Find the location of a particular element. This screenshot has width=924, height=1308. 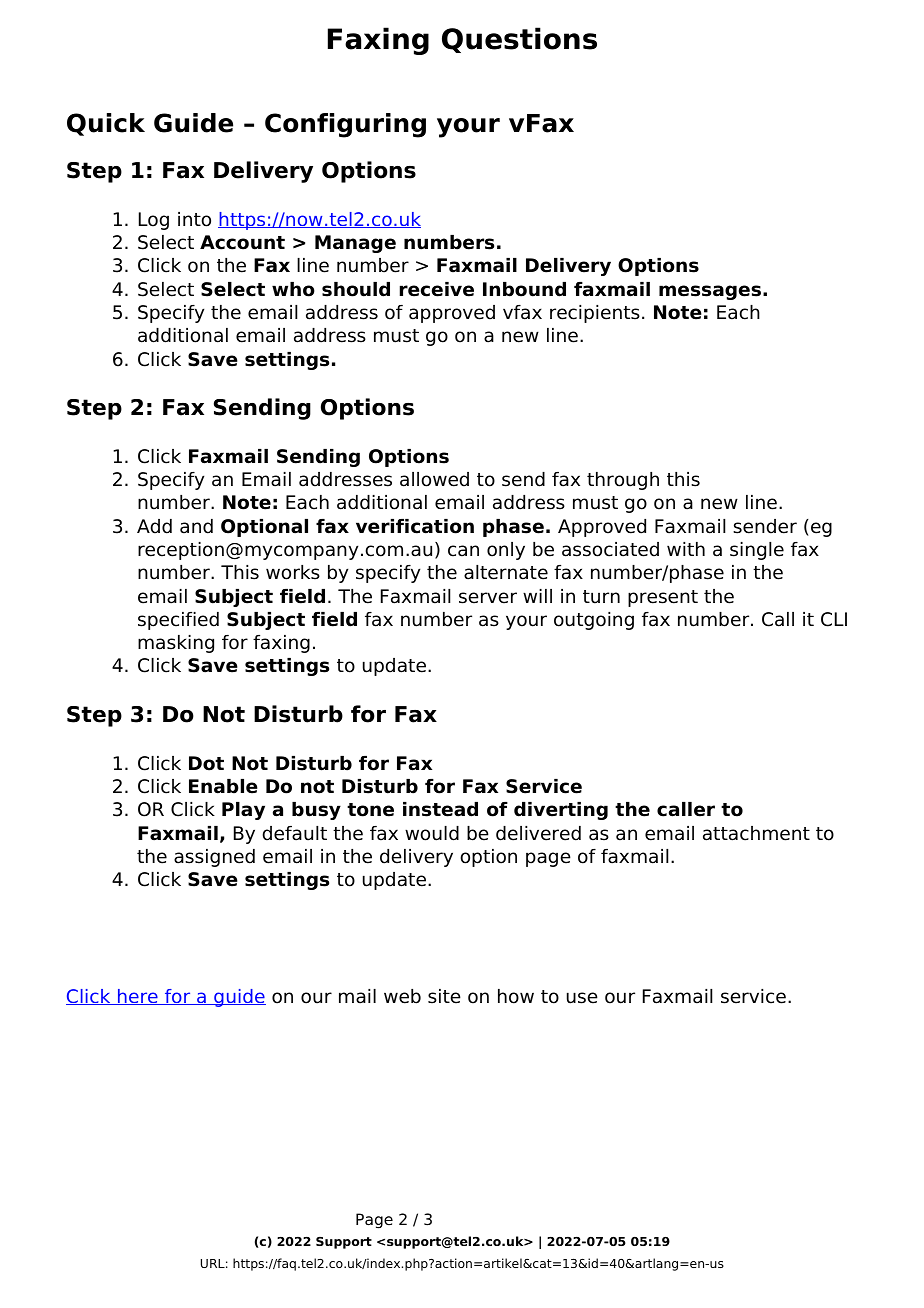

here is located at coordinates (138, 997).
